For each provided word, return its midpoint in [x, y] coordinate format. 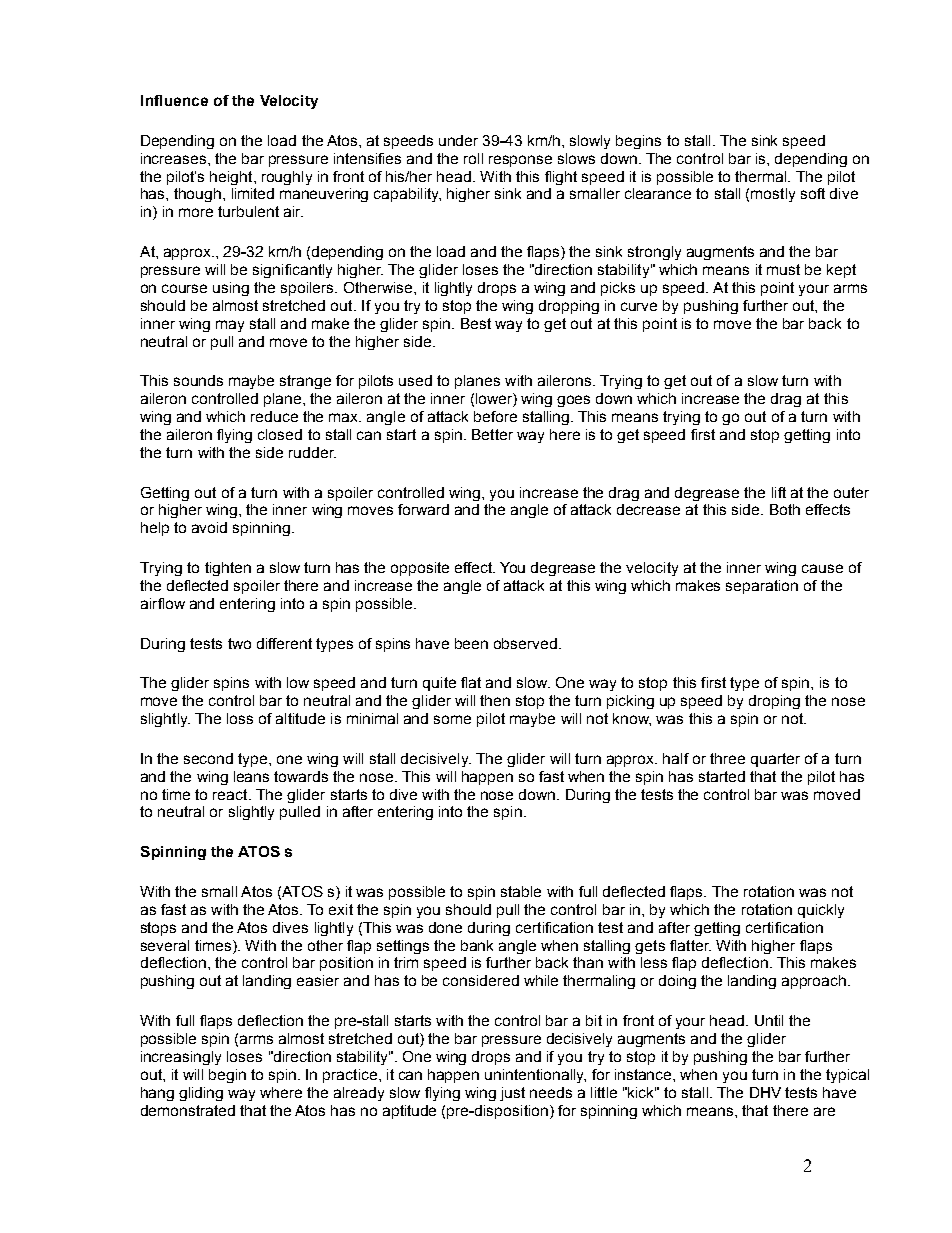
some [452, 719]
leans [251, 776]
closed [280, 434]
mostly [773, 195]
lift [779, 492]
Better [492, 434]
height [232, 178]
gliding [201, 1094]
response [520, 161]
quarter [775, 760]
